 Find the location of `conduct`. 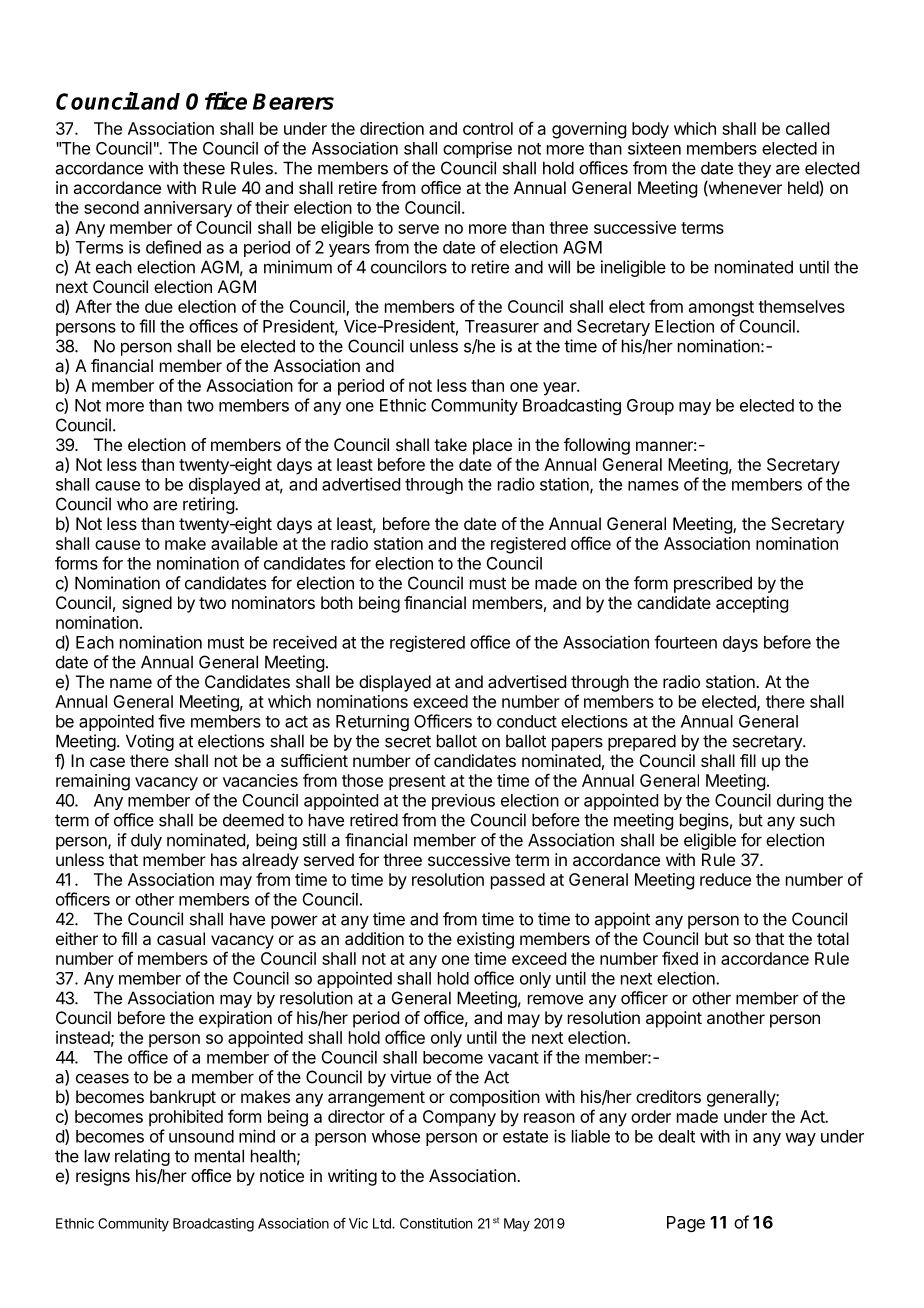

conduct is located at coordinates (527, 721).
